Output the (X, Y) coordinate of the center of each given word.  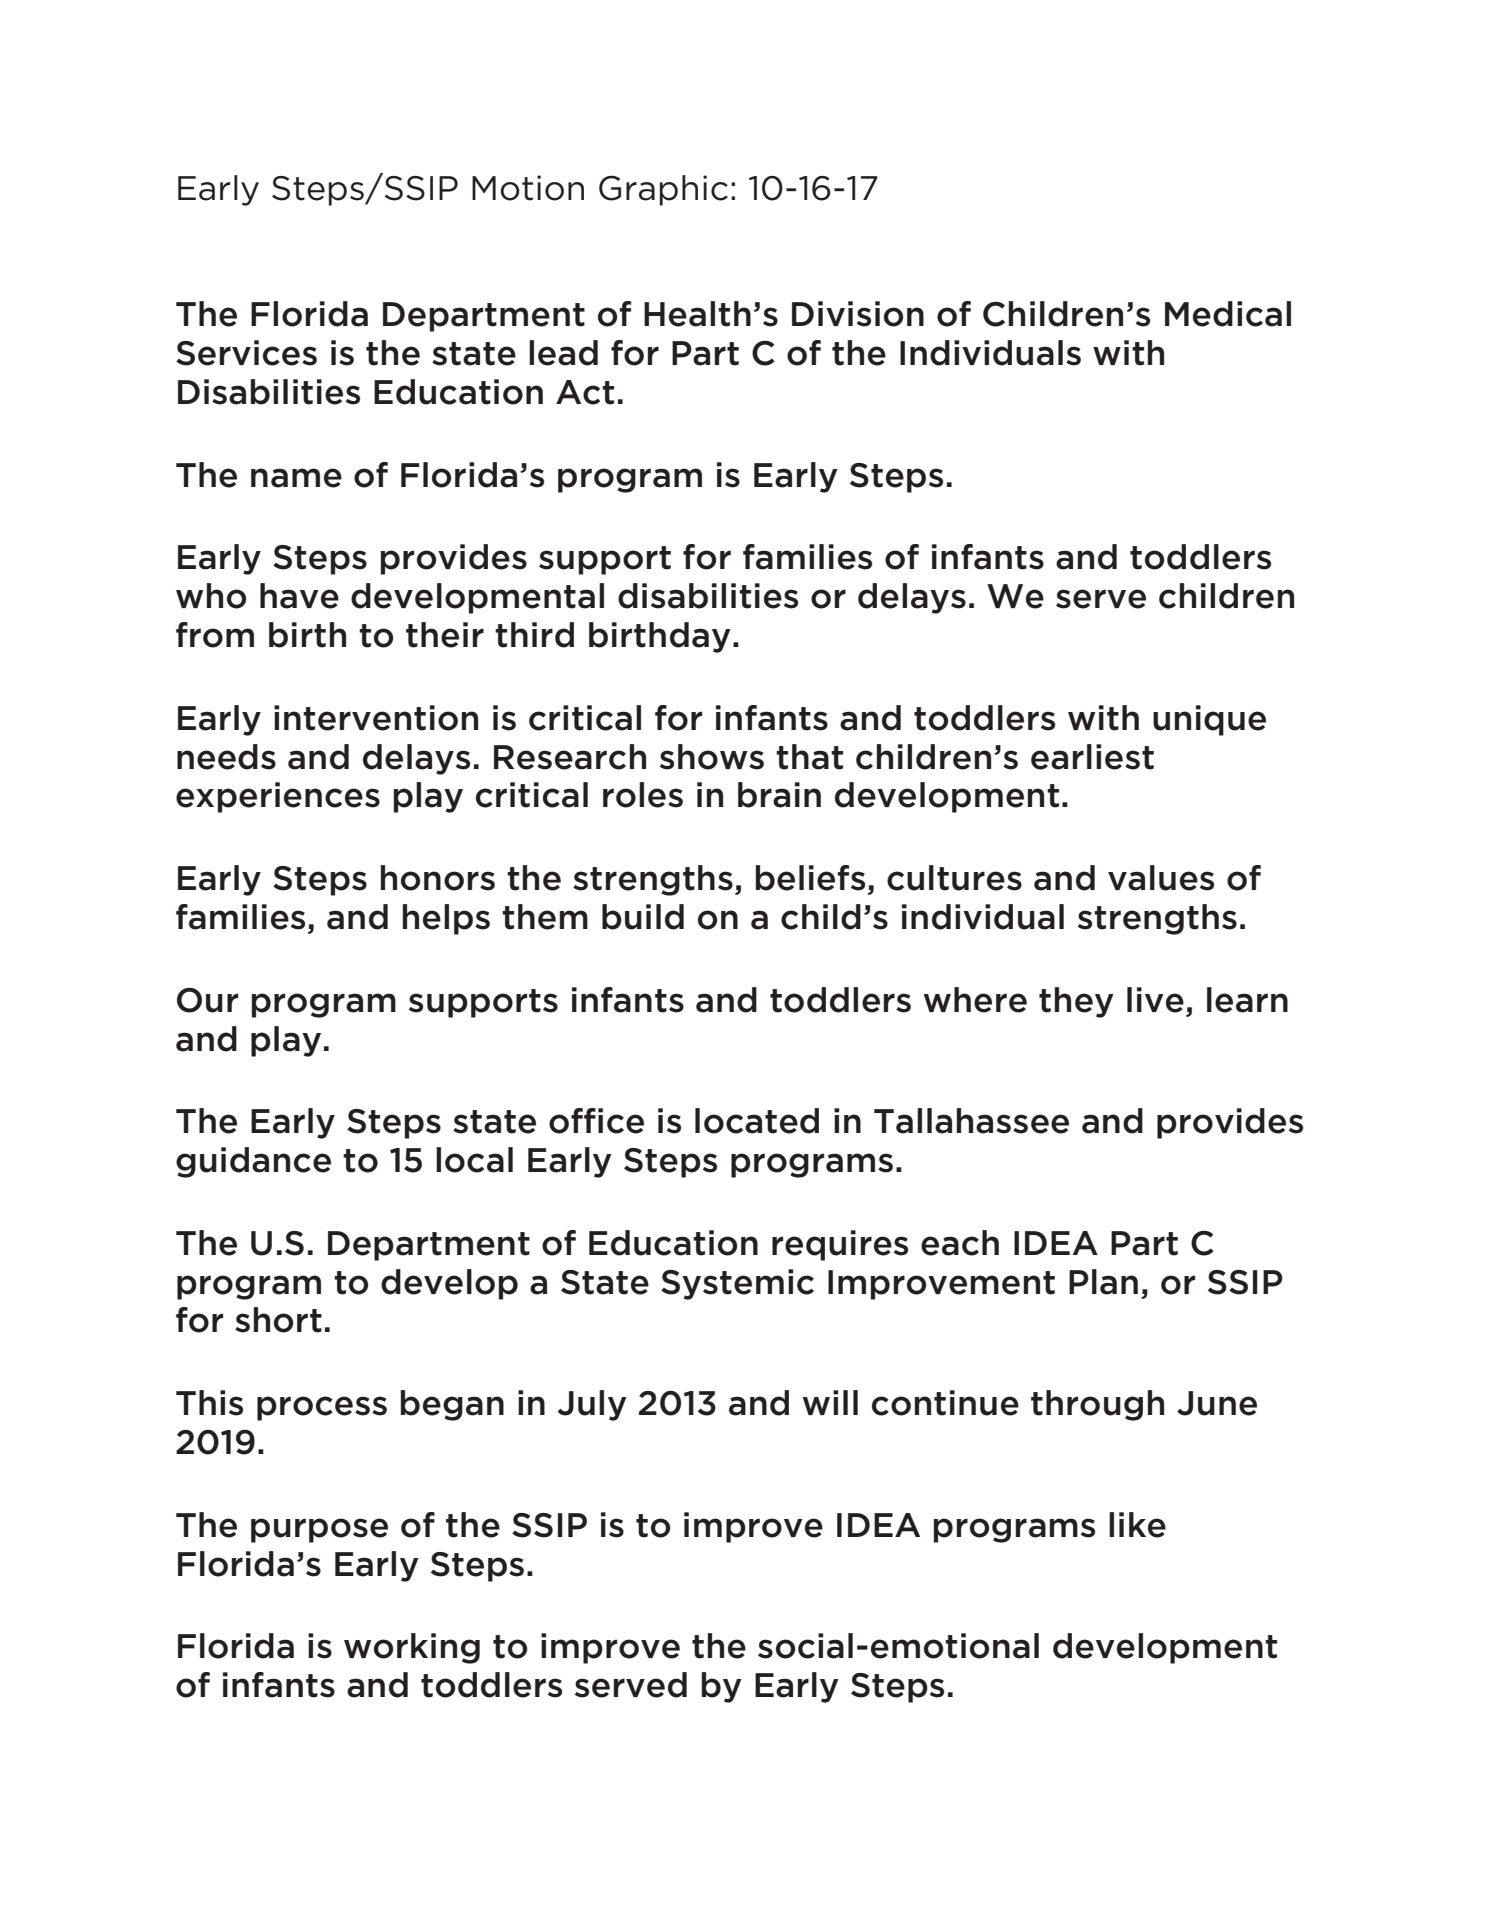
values (1161, 878)
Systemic (737, 1284)
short (278, 1320)
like (1137, 1525)
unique (1209, 720)
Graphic (663, 190)
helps (446, 919)
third (534, 635)
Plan (1103, 1282)
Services (246, 353)
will (830, 1402)
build (643, 917)
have (299, 596)
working (412, 1648)
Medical (1228, 314)
